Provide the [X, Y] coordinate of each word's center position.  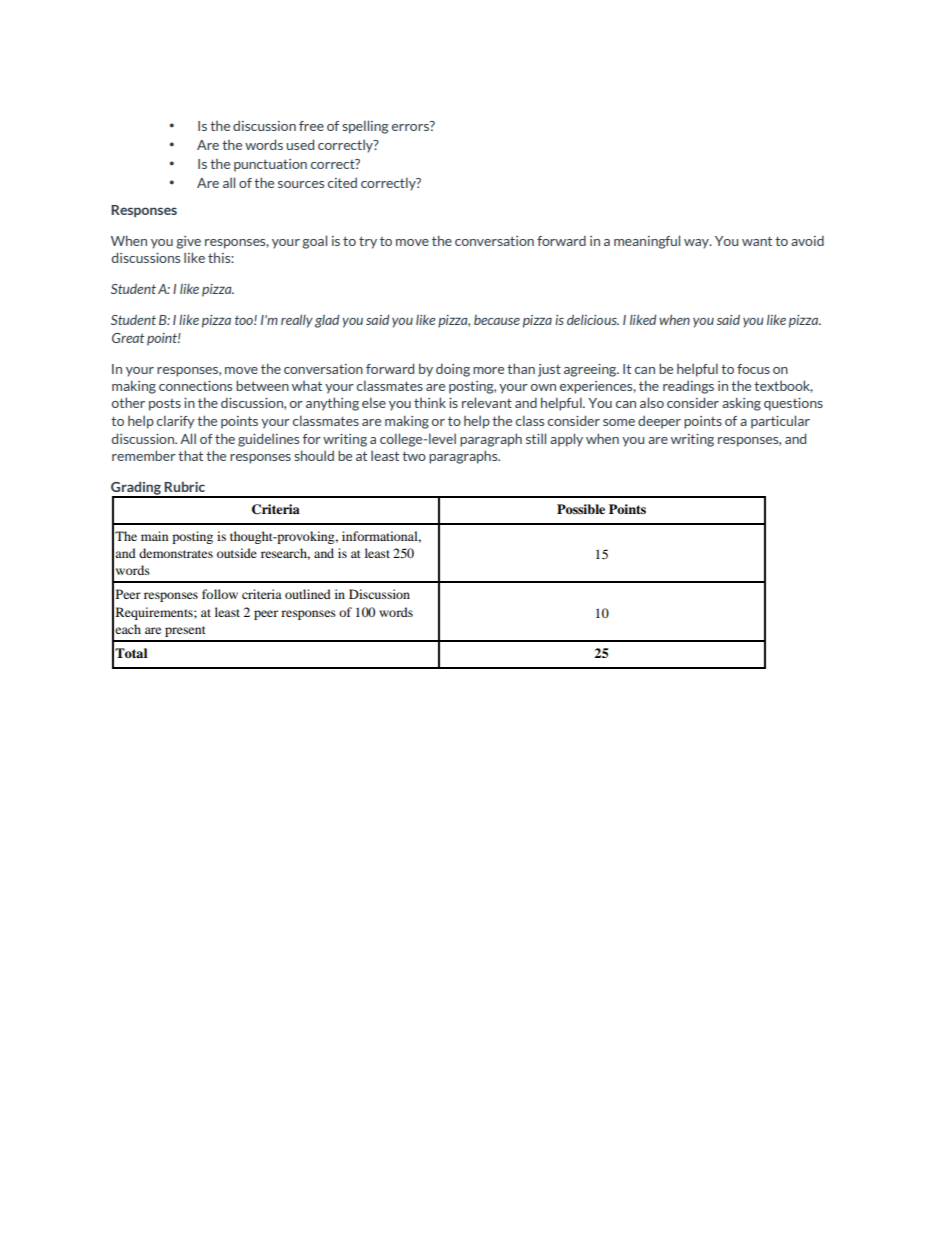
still [536, 438]
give [188, 242]
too [245, 320]
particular [780, 422]
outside [237, 553]
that [190, 455]
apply [566, 440]
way [697, 244]
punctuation [270, 165]
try [368, 242]
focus [753, 369]
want [757, 241]
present [185, 631]
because [497, 320]
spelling [365, 127]
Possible [581, 509]
